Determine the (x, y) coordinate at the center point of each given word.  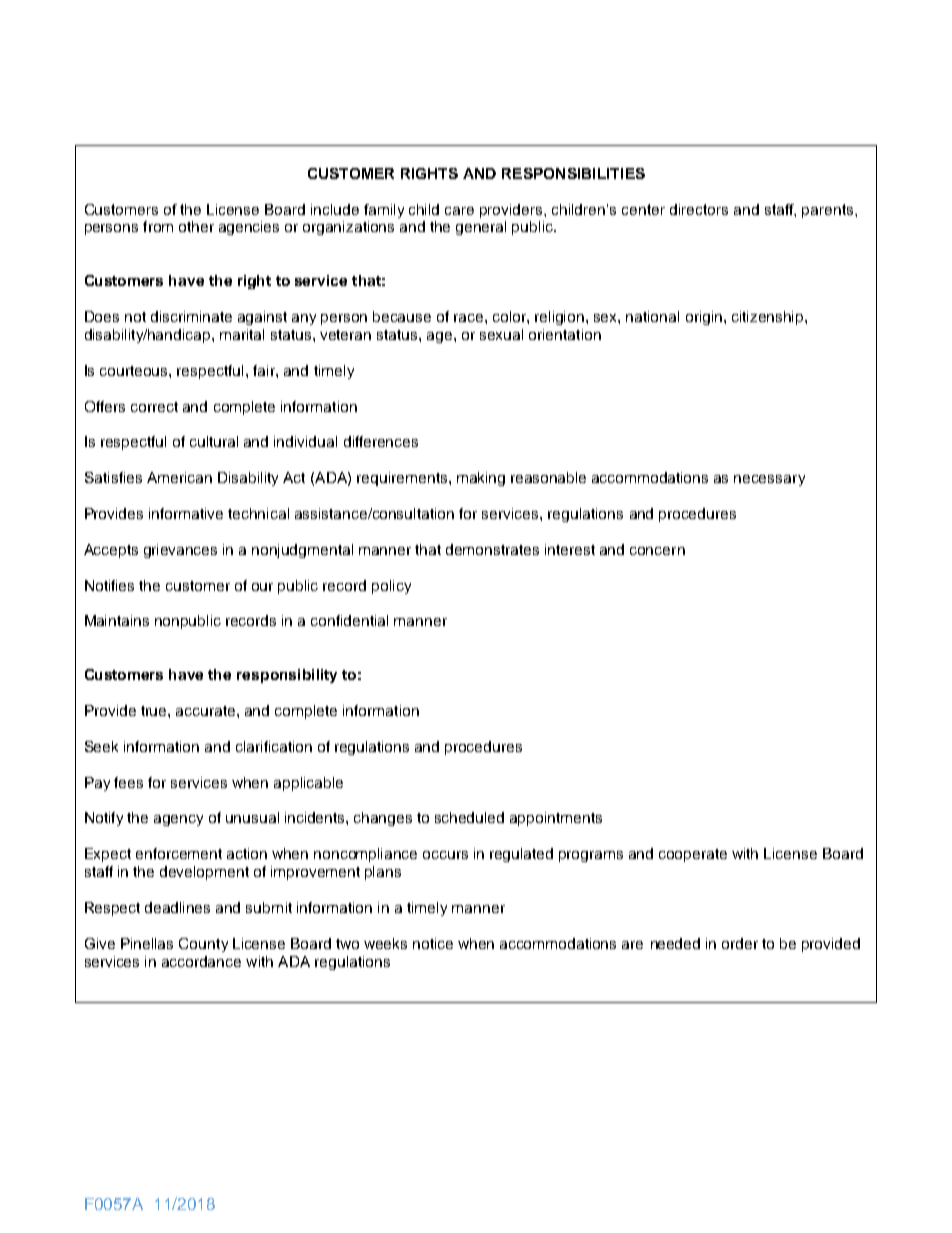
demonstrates (492, 549)
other (196, 226)
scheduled (469, 817)
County (203, 945)
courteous (135, 371)
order (740, 943)
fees (128, 782)
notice (433, 943)
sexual (501, 334)
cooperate (693, 855)
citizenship (769, 318)
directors (699, 209)
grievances (180, 551)
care (459, 211)
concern (657, 551)
